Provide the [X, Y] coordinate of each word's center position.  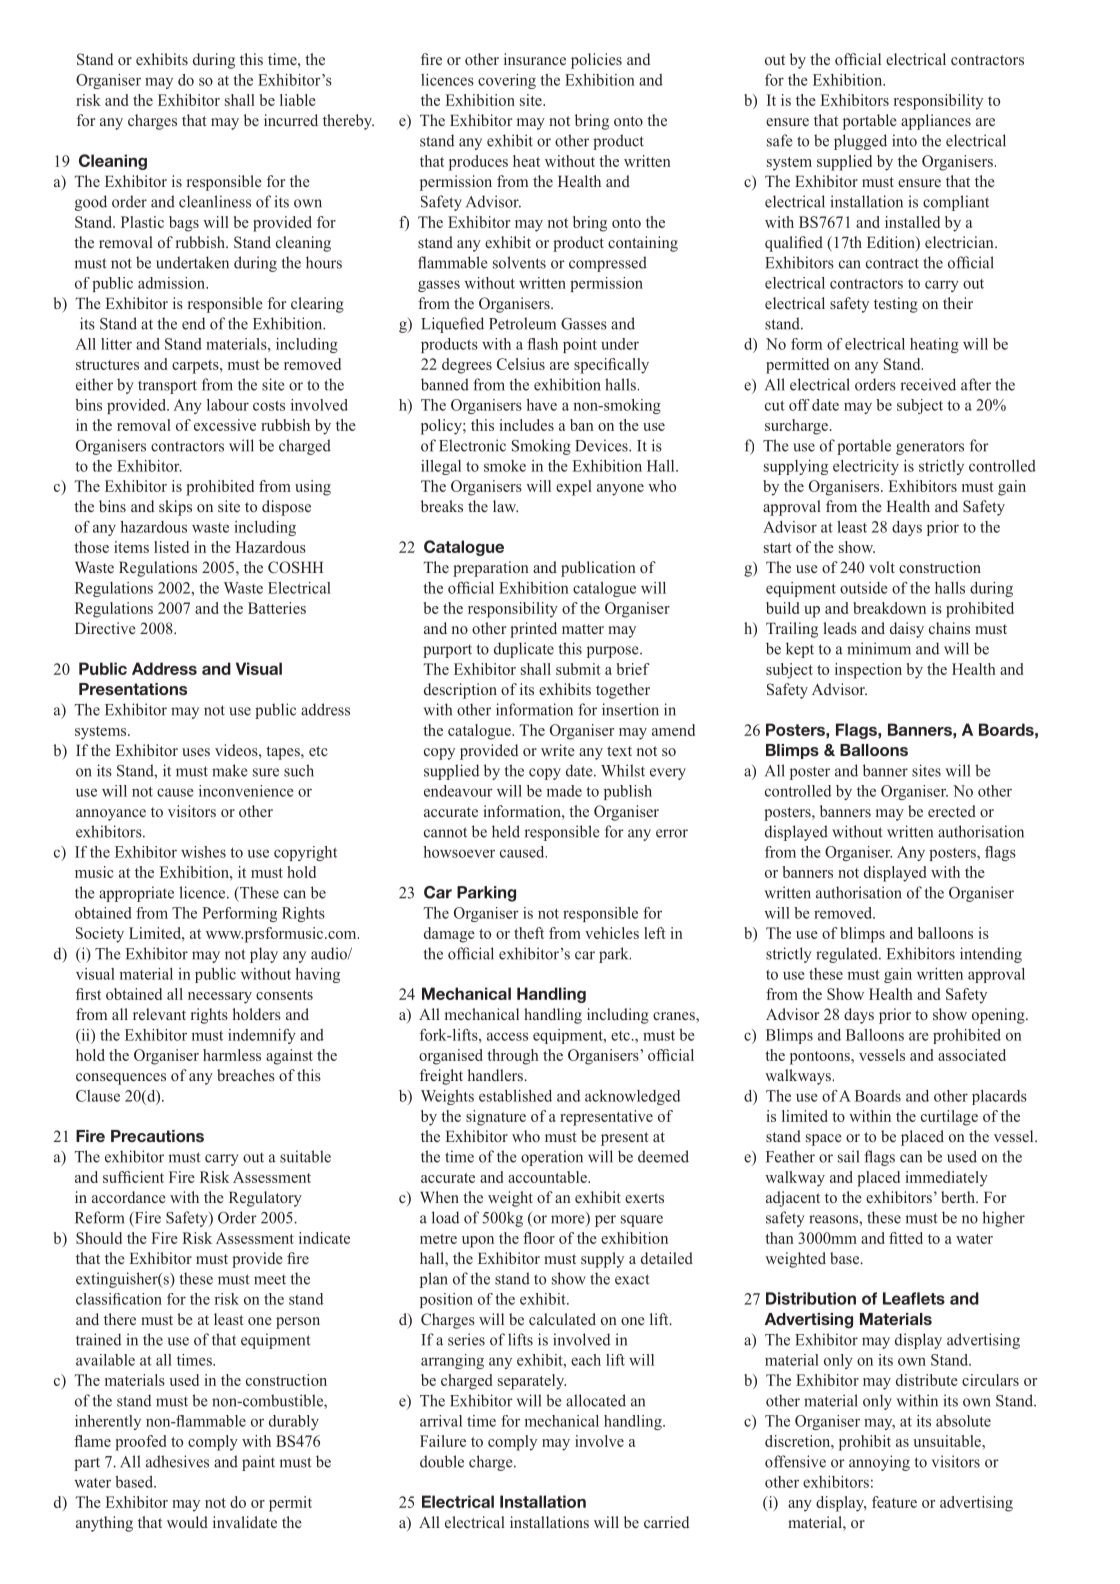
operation [552, 1158]
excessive [225, 425]
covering [507, 81]
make [229, 770]
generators [930, 448]
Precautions [157, 1136]
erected [952, 811]
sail [848, 1156]
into [904, 140]
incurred [291, 120]
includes [527, 425]
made [564, 791]
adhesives [177, 1461]
